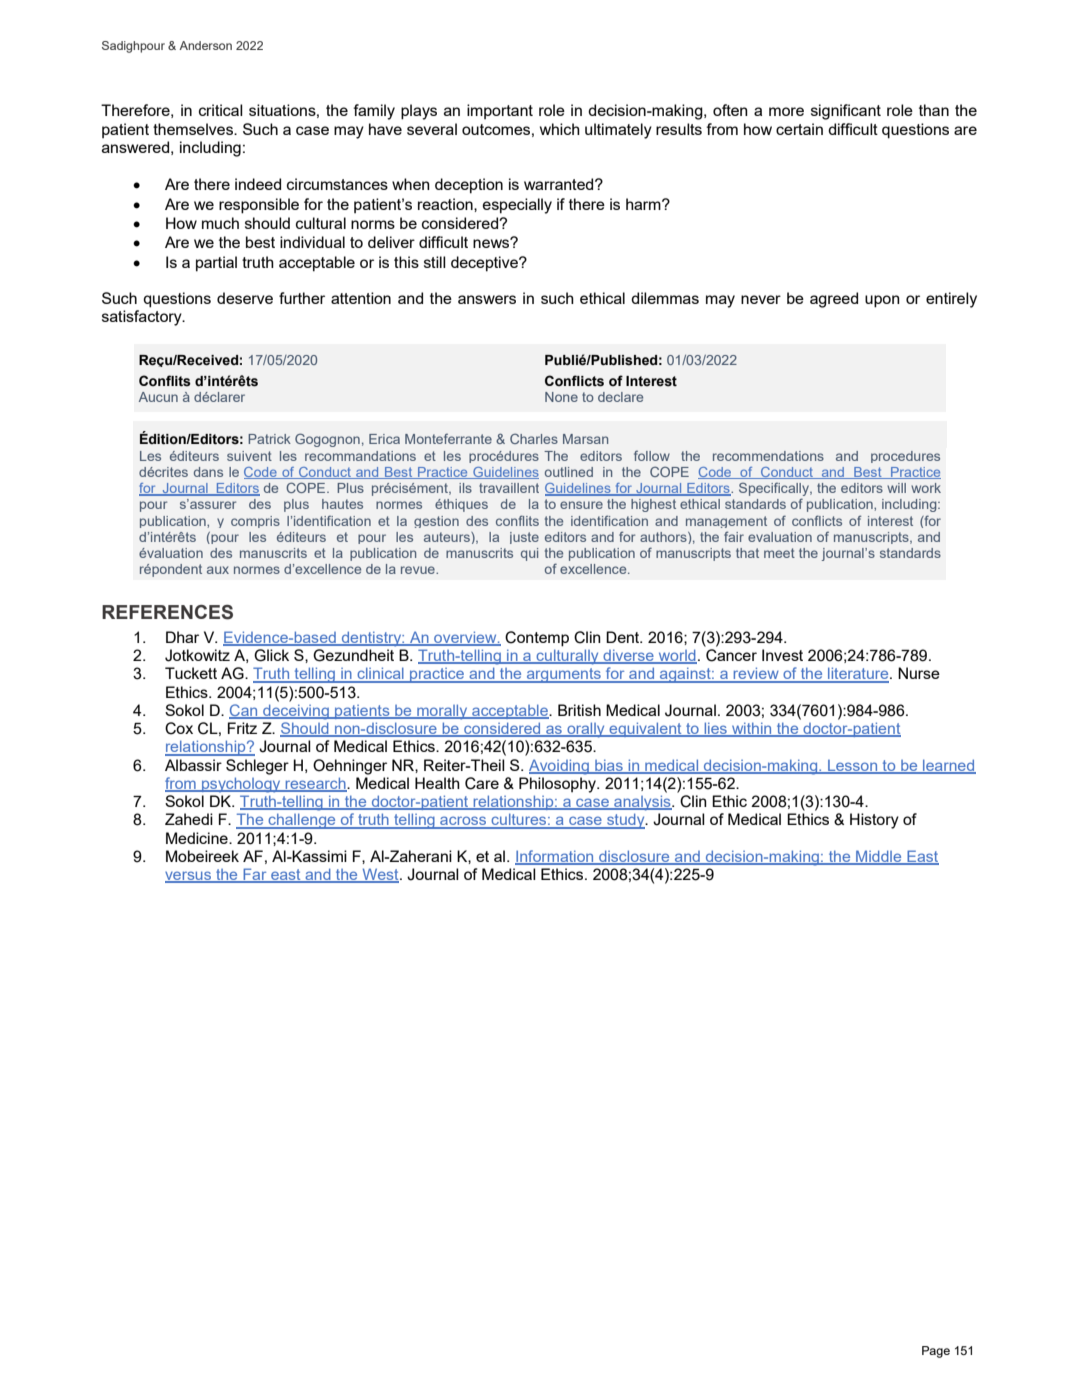 The image size is (1079, 1396). Describe the element at coordinates (896, 488) in the page. I see `will` at that location.
